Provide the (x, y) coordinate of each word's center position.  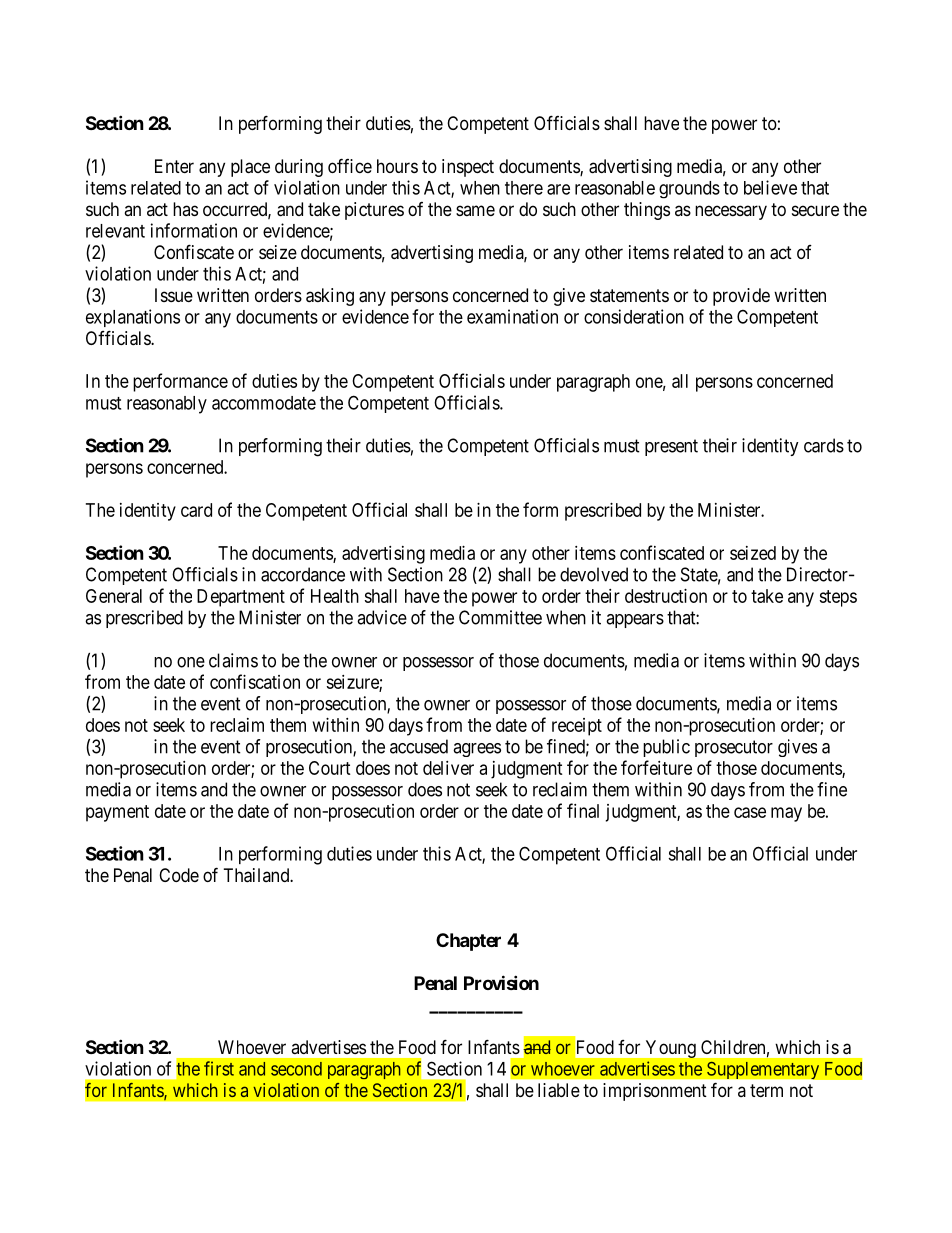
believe (770, 187)
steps (838, 598)
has (185, 209)
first (219, 1068)
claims (233, 660)
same (475, 210)
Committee (500, 617)
